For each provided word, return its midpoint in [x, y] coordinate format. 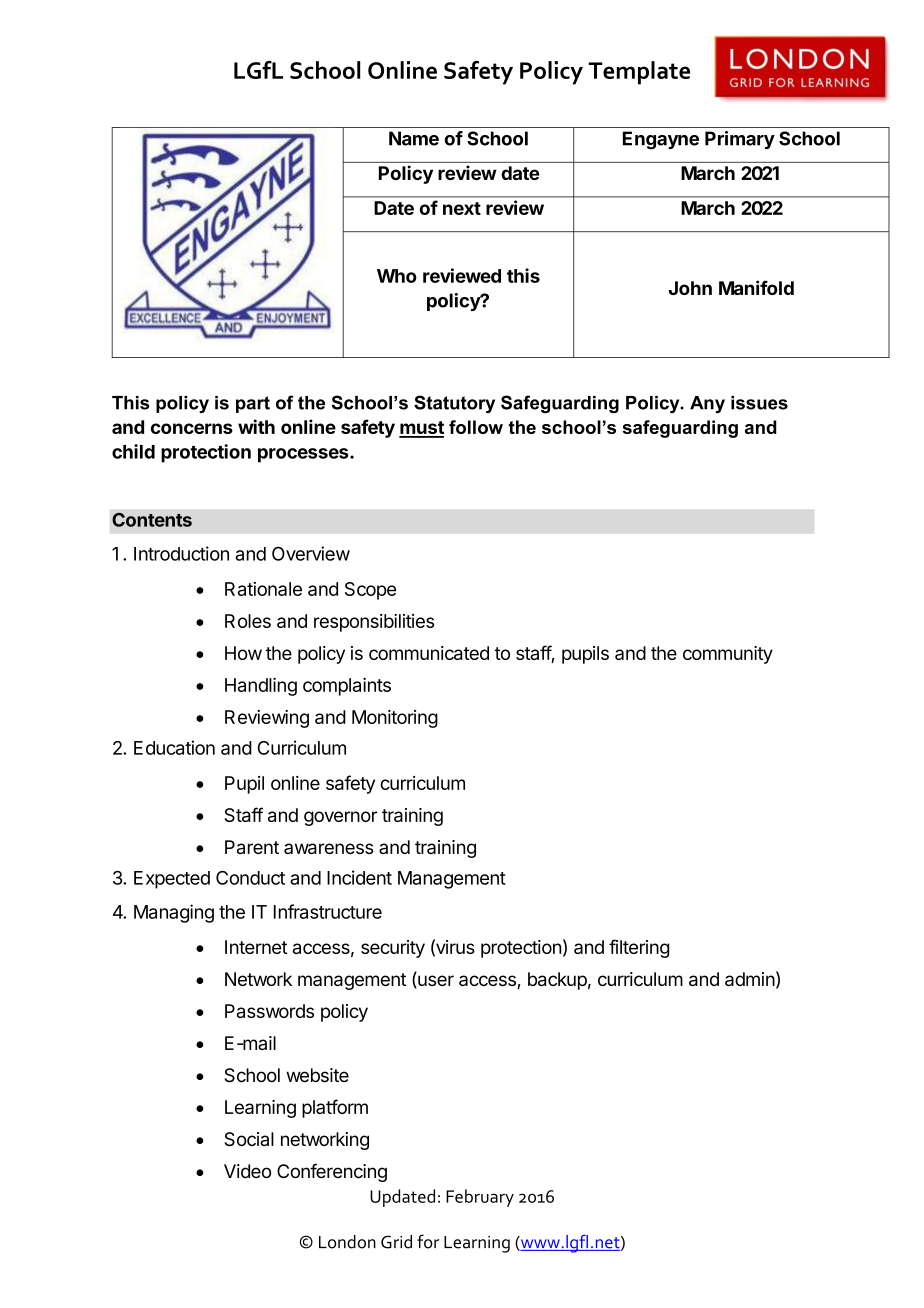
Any [707, 404]
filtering [639, 948]
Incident [359, 877]
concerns [192, 428]
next [462, 208]
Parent [252, 847]
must [421, 429]
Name [414, 138]
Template [639, 73]
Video [247, 1171]
